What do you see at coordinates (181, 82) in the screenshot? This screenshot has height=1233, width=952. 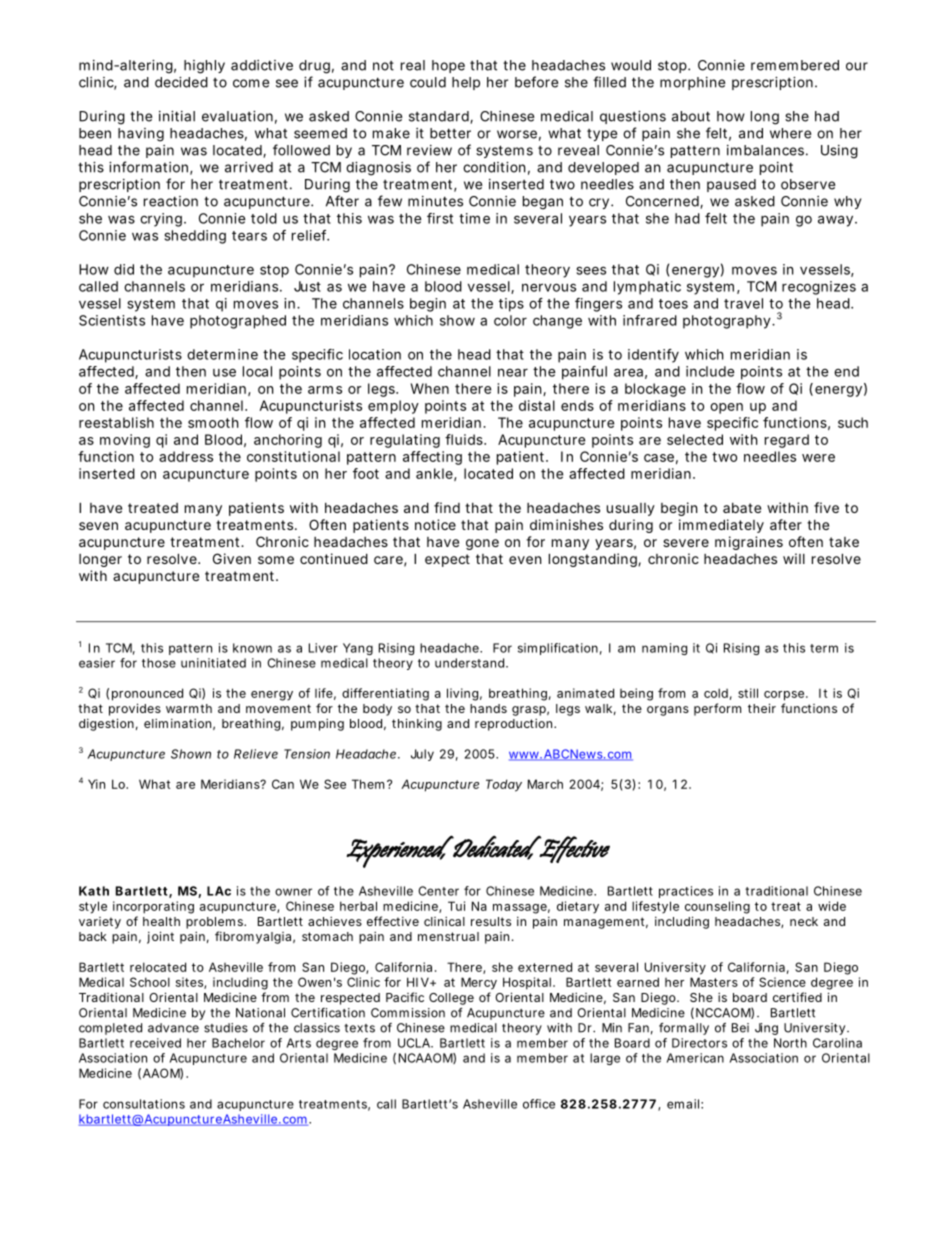 I see `decided` at bounding box center [181, 82].
